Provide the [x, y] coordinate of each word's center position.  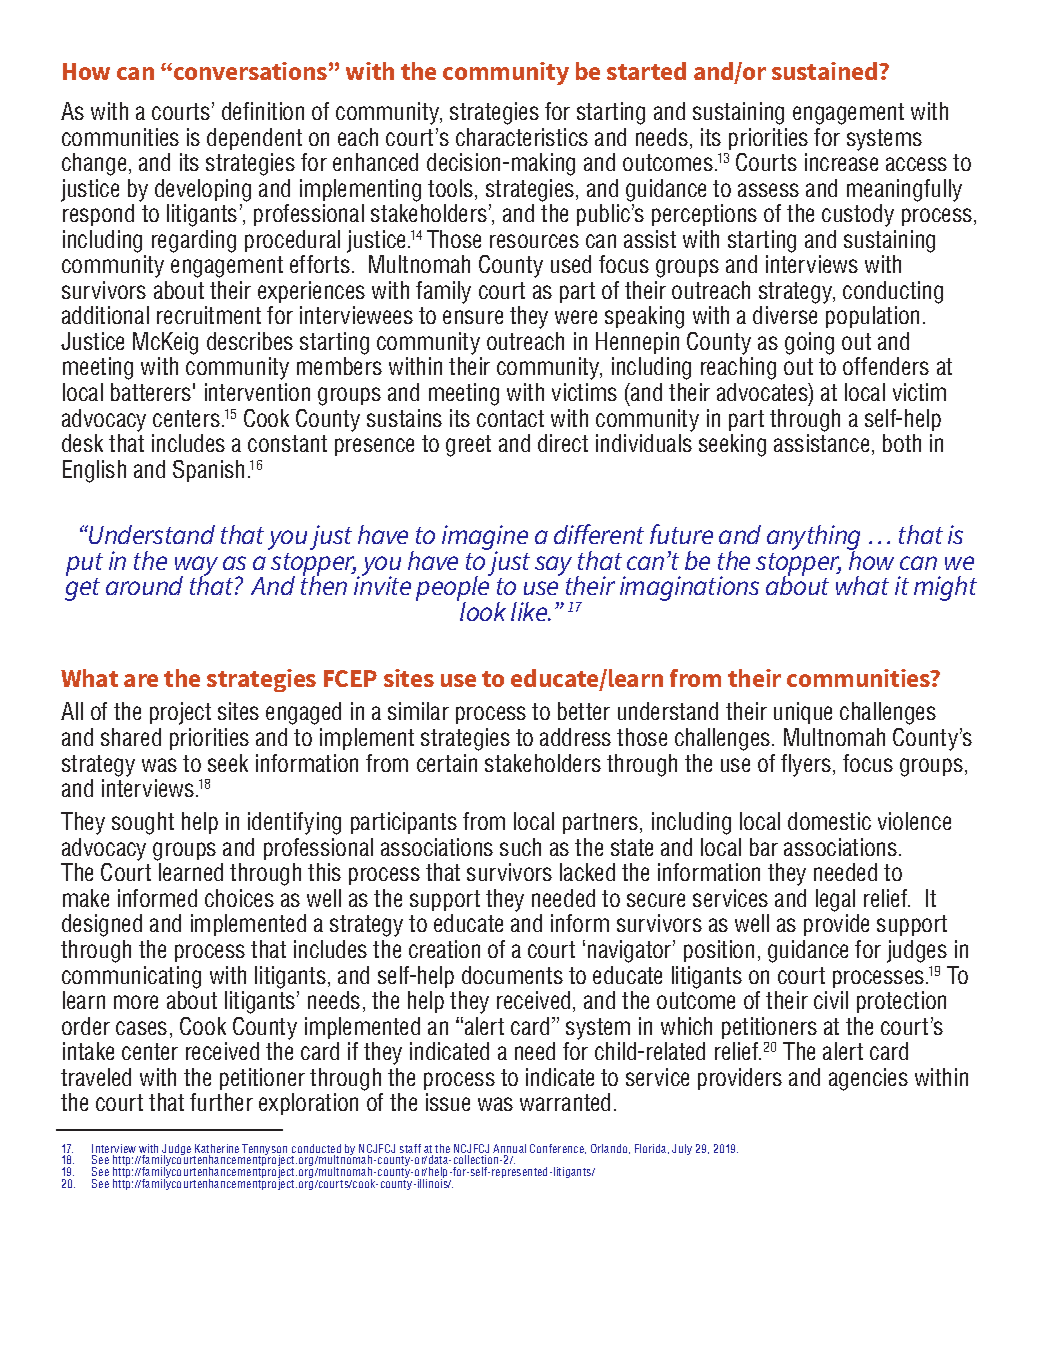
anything [813, 539]
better [584, 711]
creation [444, 949]
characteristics [522, 137]
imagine [485, 539]
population [872, 317]
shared [131, 737]
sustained [826, 71]
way [196, 567]
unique [803, 713]
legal [835, 900]
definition [263, 111]
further [221, 1102]
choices [239, 898]
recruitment [209, 315]
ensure [473, 317]
